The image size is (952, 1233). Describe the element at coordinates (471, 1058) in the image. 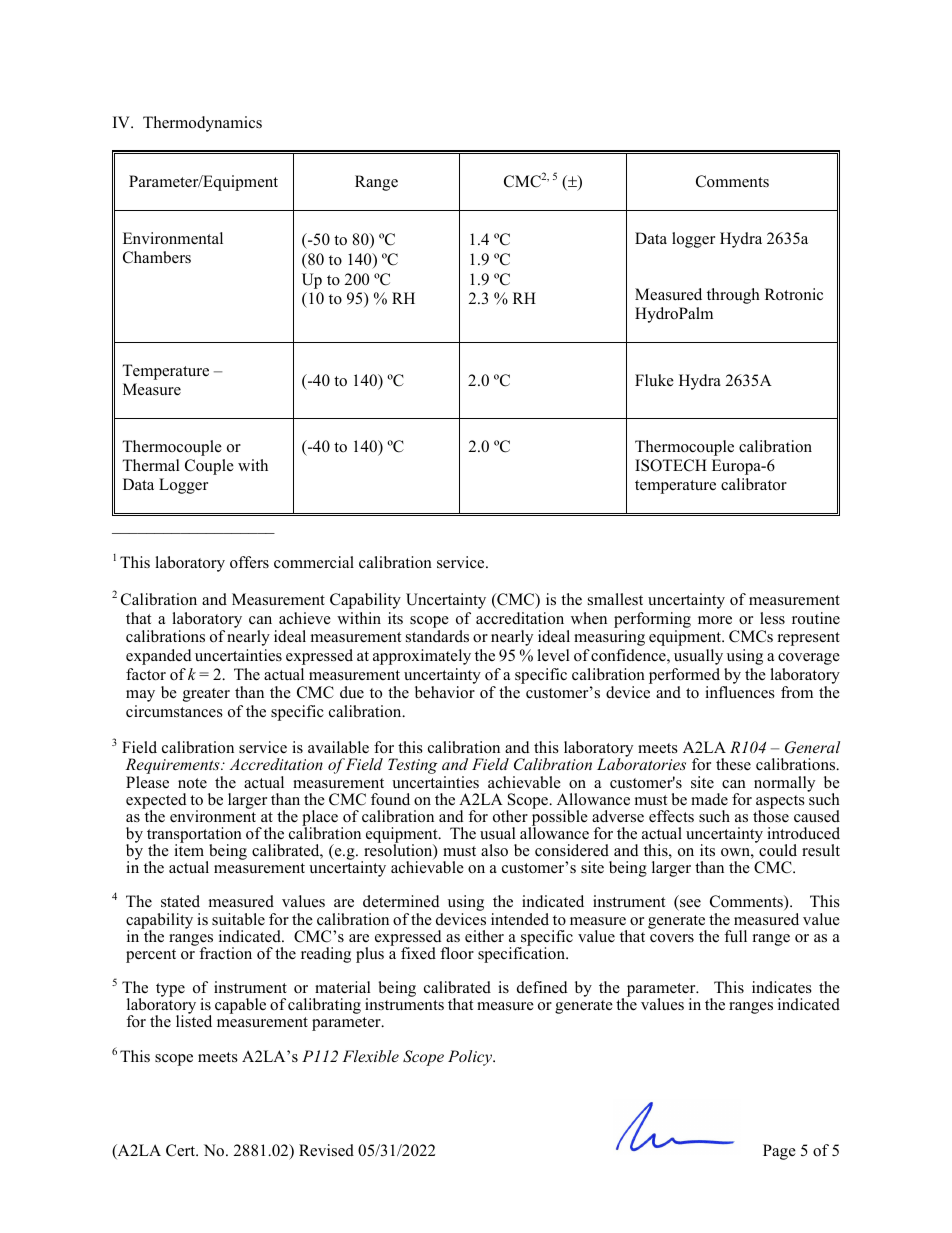

I see `Policy` at that location.
